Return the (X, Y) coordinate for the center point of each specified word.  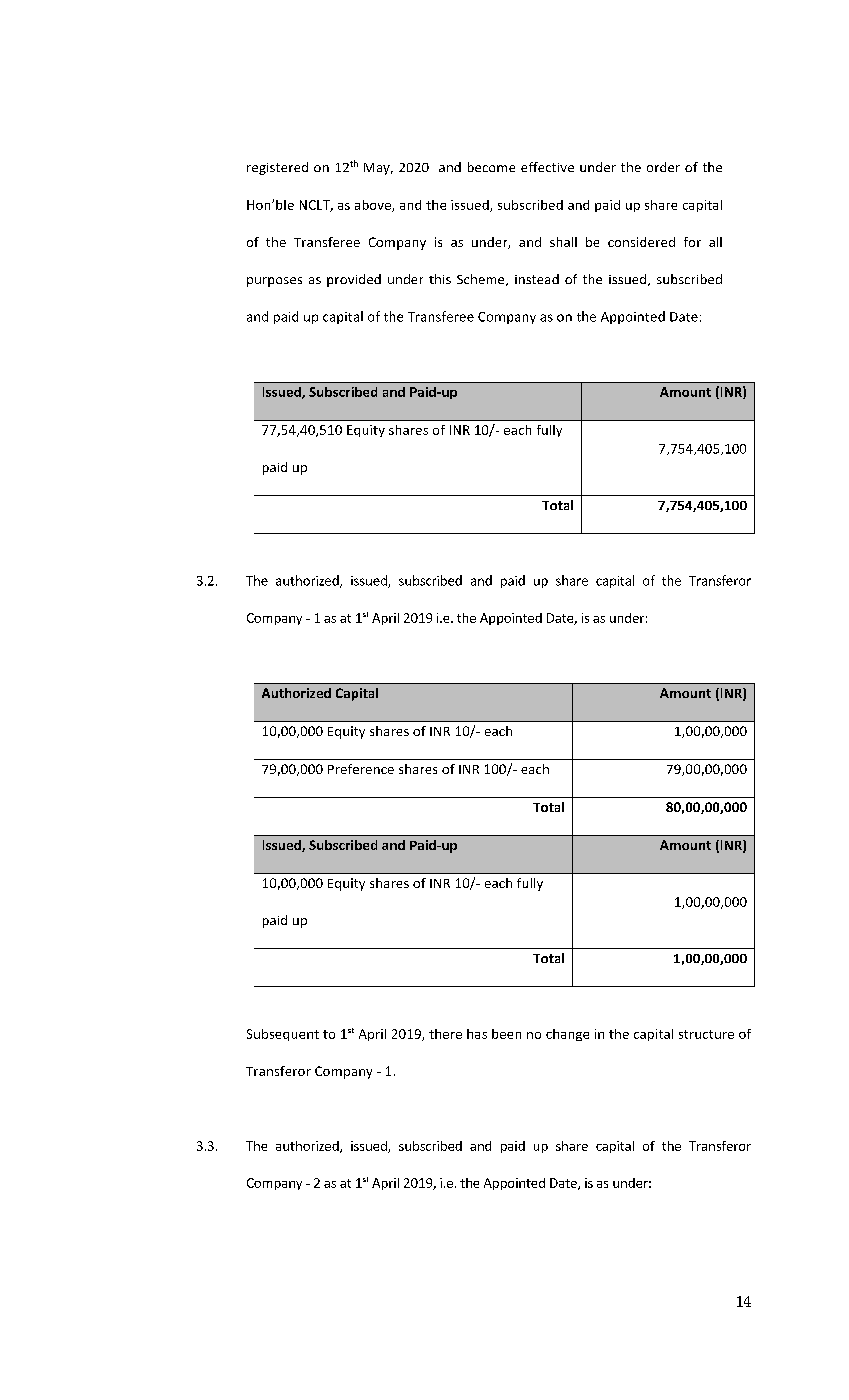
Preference (361, 769)
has (477, 1034)
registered (277, 168)
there (445, 1034)
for (692, 242)
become (491, 167)
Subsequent (283, 1035)
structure (706, 1034)
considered (641, 242)
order (663, 167)
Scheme (482, 280)
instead (537, 279)
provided (354, 280)
